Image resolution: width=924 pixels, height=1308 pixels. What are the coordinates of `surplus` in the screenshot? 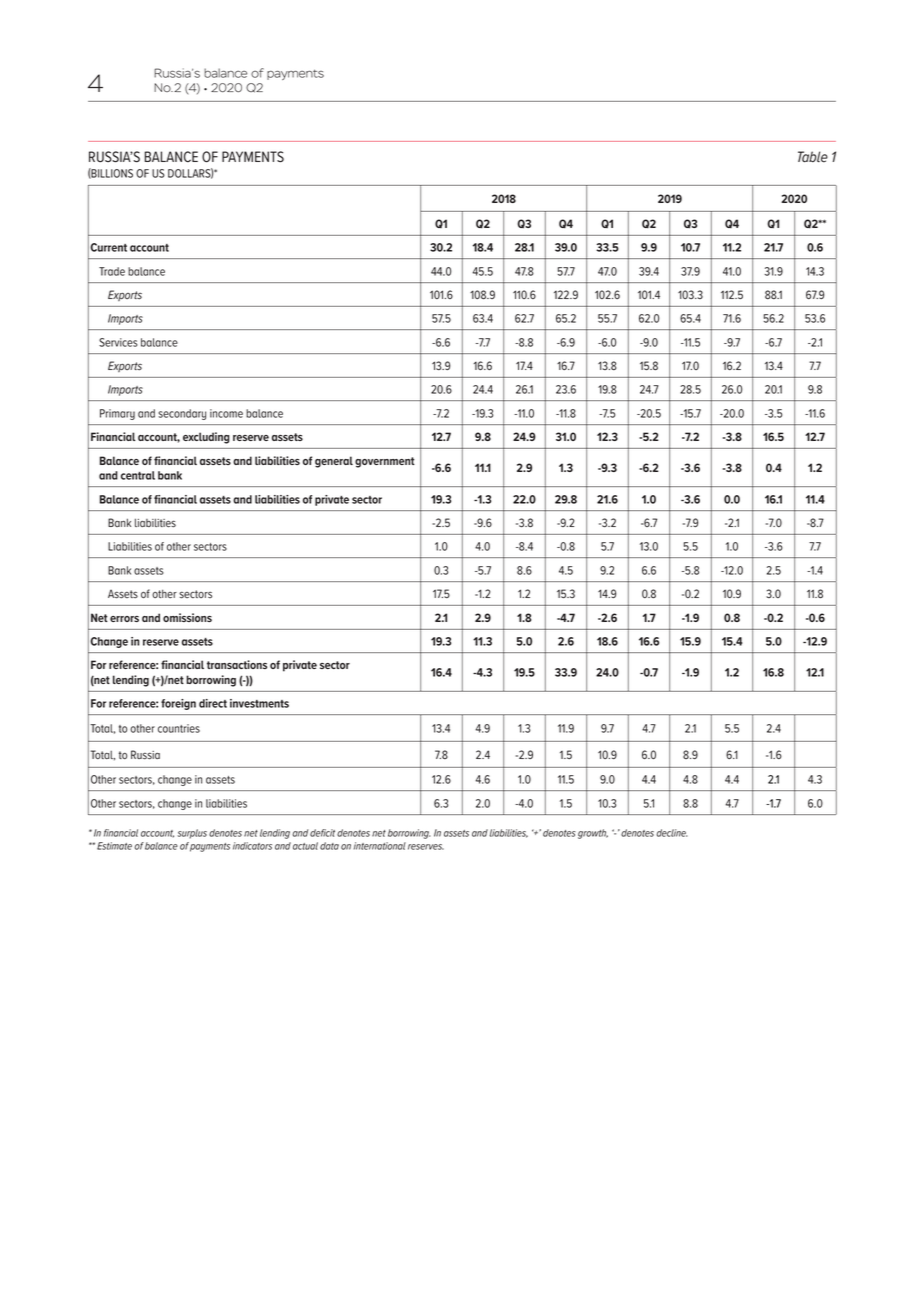 It's located at (192, 834).
